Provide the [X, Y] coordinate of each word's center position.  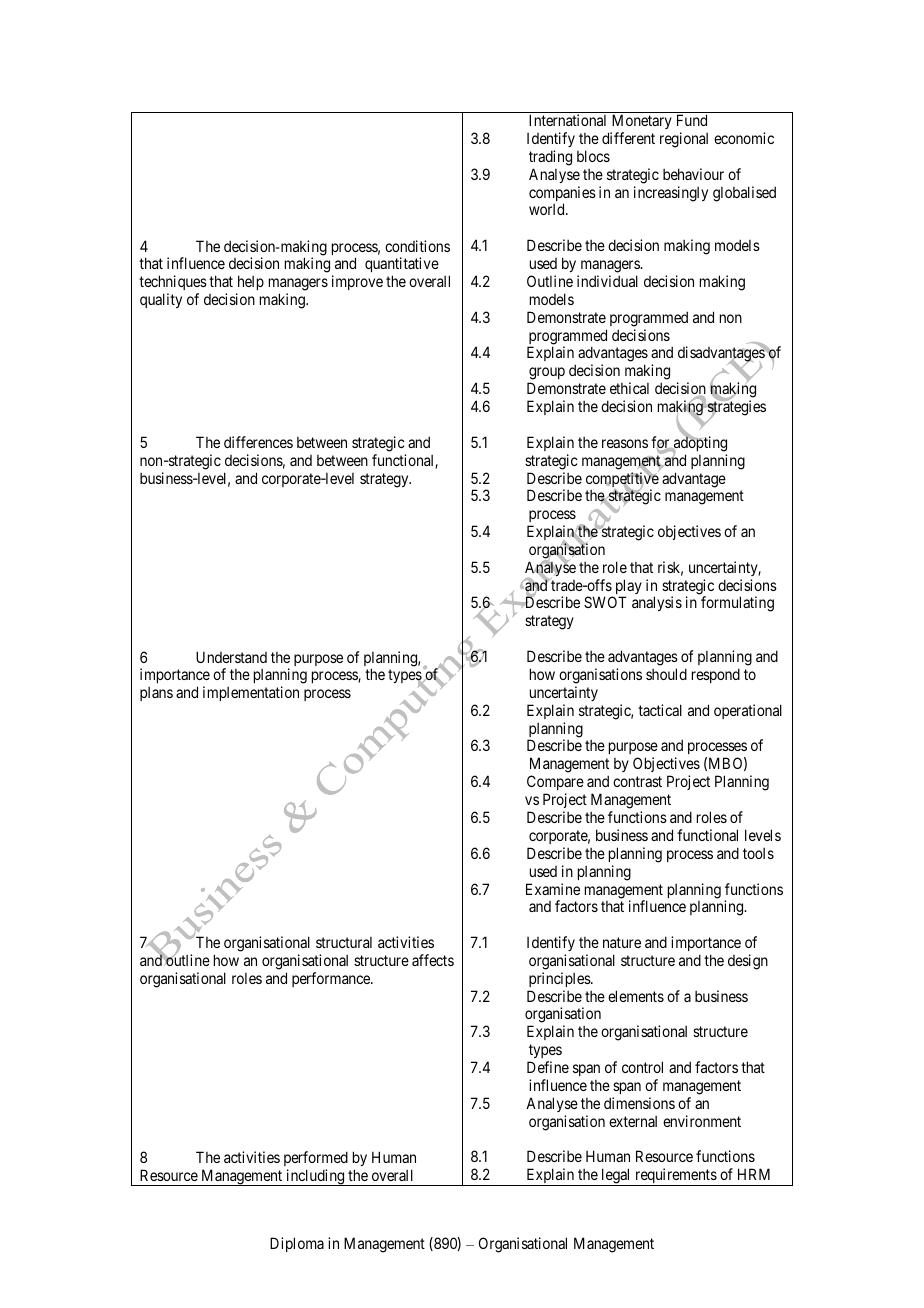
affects [433, 960]
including [315, 1177]
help [250, 284]
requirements [675, 1177]
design [748, 962]
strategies [736, 408]
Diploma [297, 1244]
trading [550, 158]
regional [684, 140]
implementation [251, 693]
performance [332, 979]
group [546, 375]
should [666, 674]
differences [258, 442]
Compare [555, 784]
